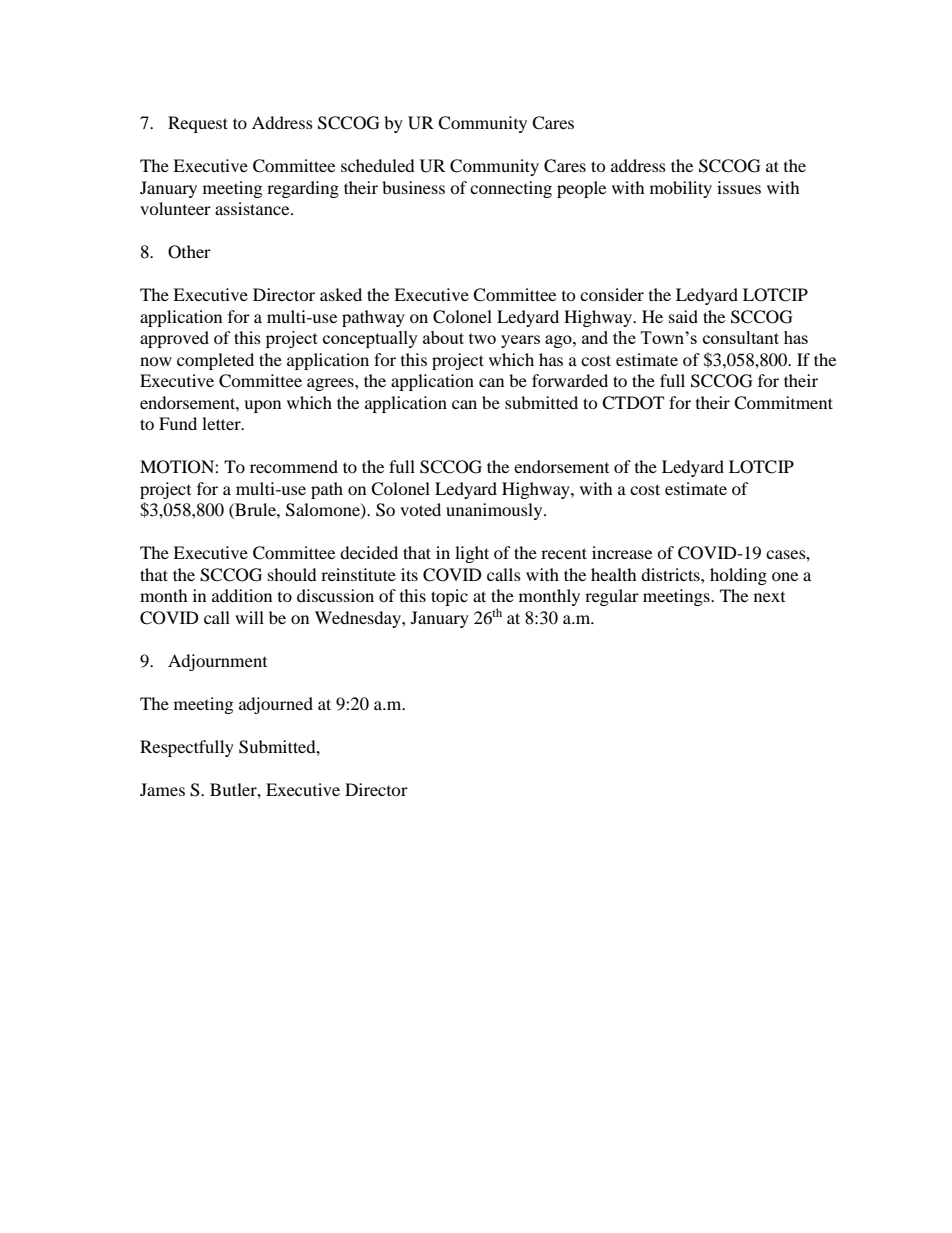 Image resolution: width=952 pixels, height=1233 pixels. What do you see at coordinates (739, 187) in the screenshot?
I see `issues` at bounding box center [739, 187].
